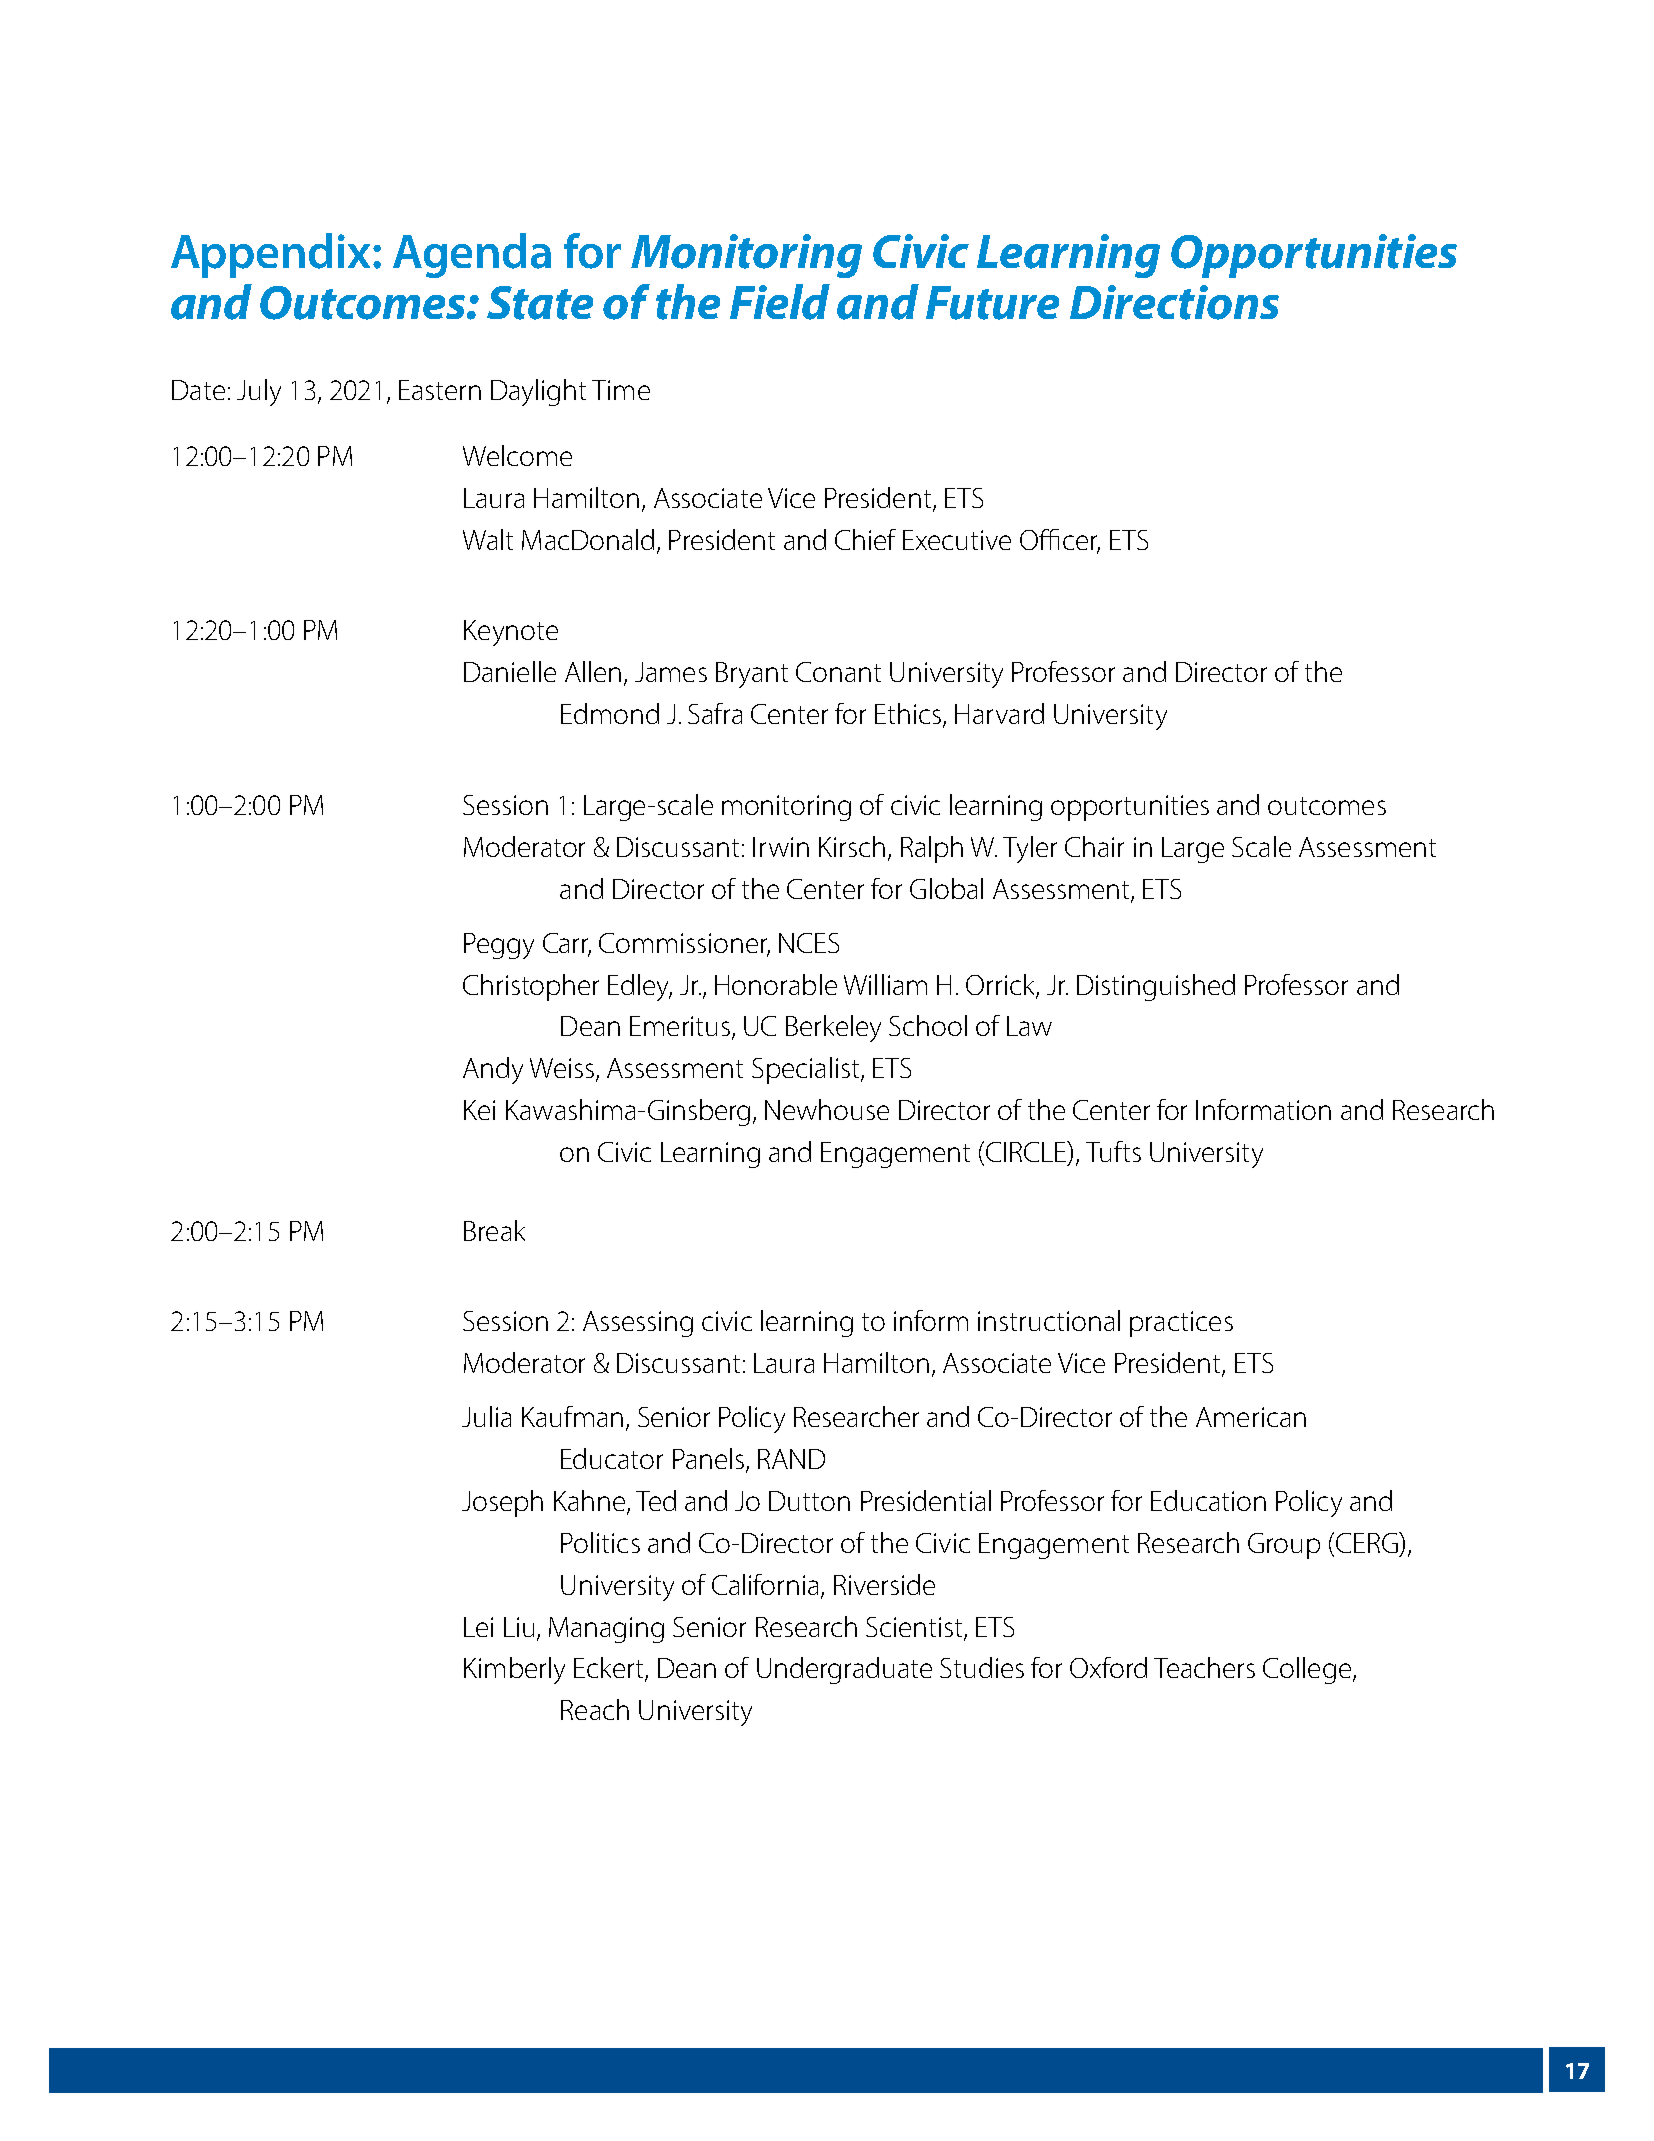  I want to click on Field, so click(780, 302).
